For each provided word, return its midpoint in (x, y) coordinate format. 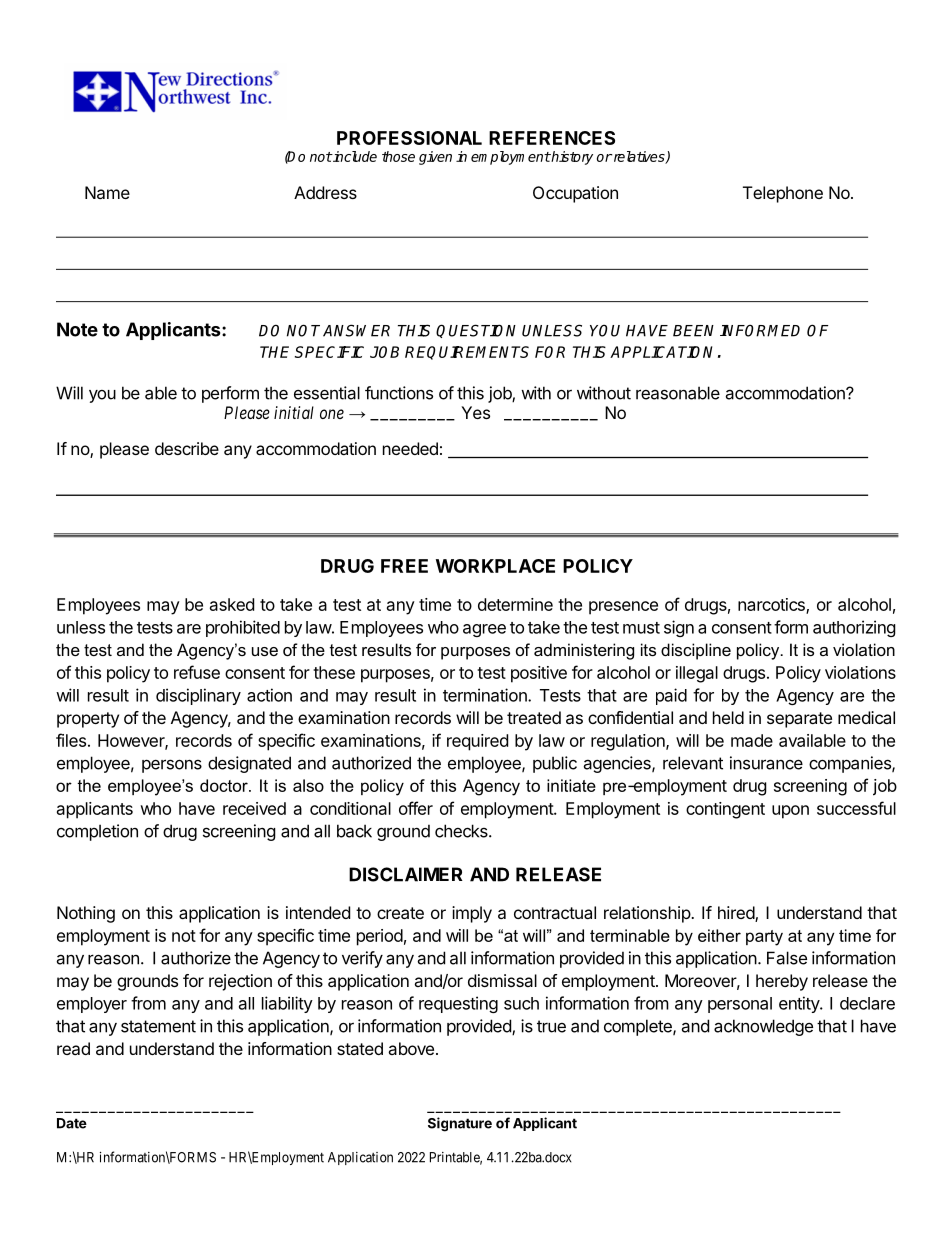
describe (187, 448)
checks (462, 831)
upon (790, 812)
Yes (475, 412)
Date (72, 1123)
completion (97, 832)
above (411, 1048)
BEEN (693, 331)
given (435, 158)
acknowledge (763, 1027)
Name (107, 192)
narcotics (772, 605)
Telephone (783, 194)
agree (484, 630)
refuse (197, 672)
